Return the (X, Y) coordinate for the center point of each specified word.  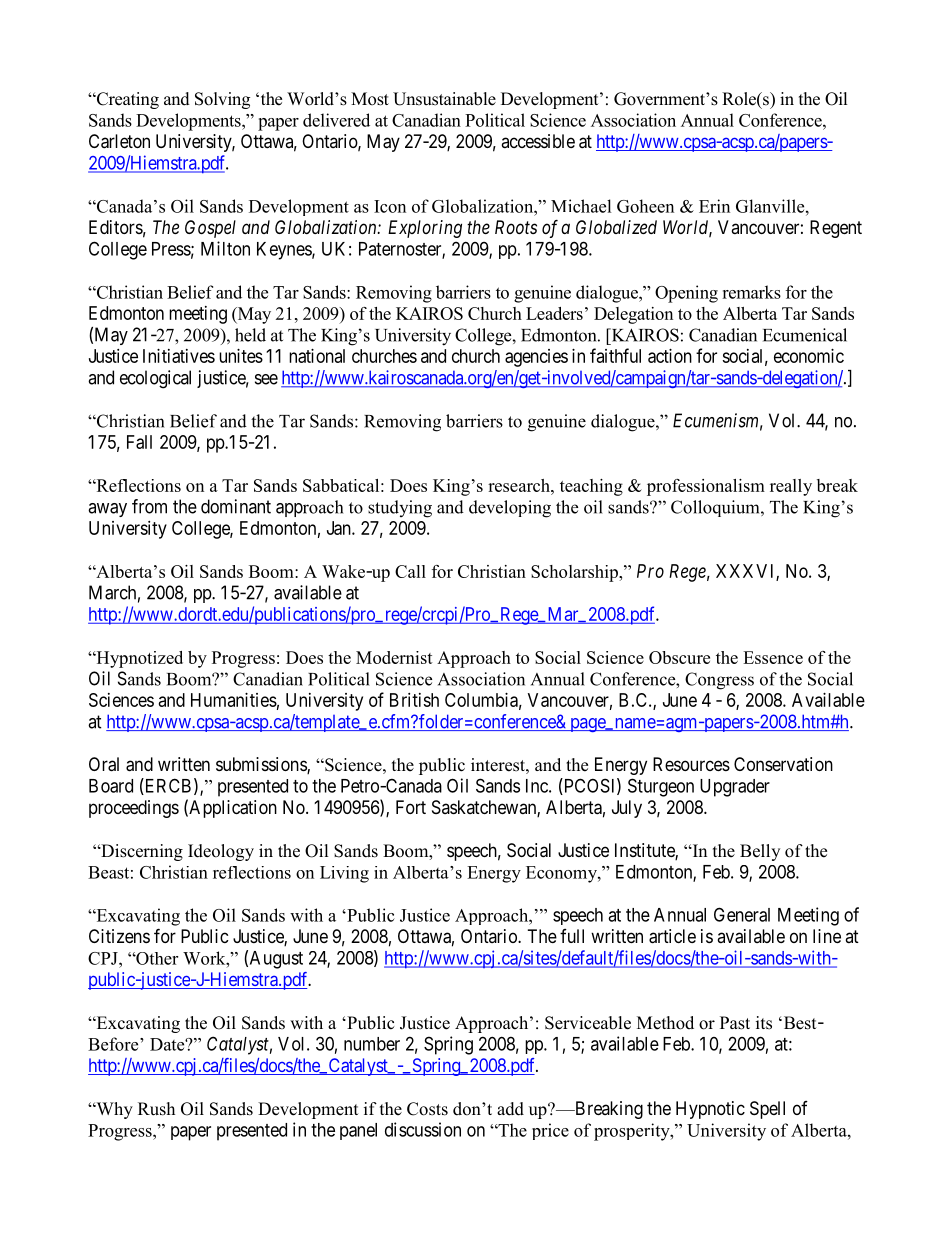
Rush (156, 1109)
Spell (767, 1110)
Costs (427, 1109)
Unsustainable (444, 99)
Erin (714, 206)
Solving (222, 100)
